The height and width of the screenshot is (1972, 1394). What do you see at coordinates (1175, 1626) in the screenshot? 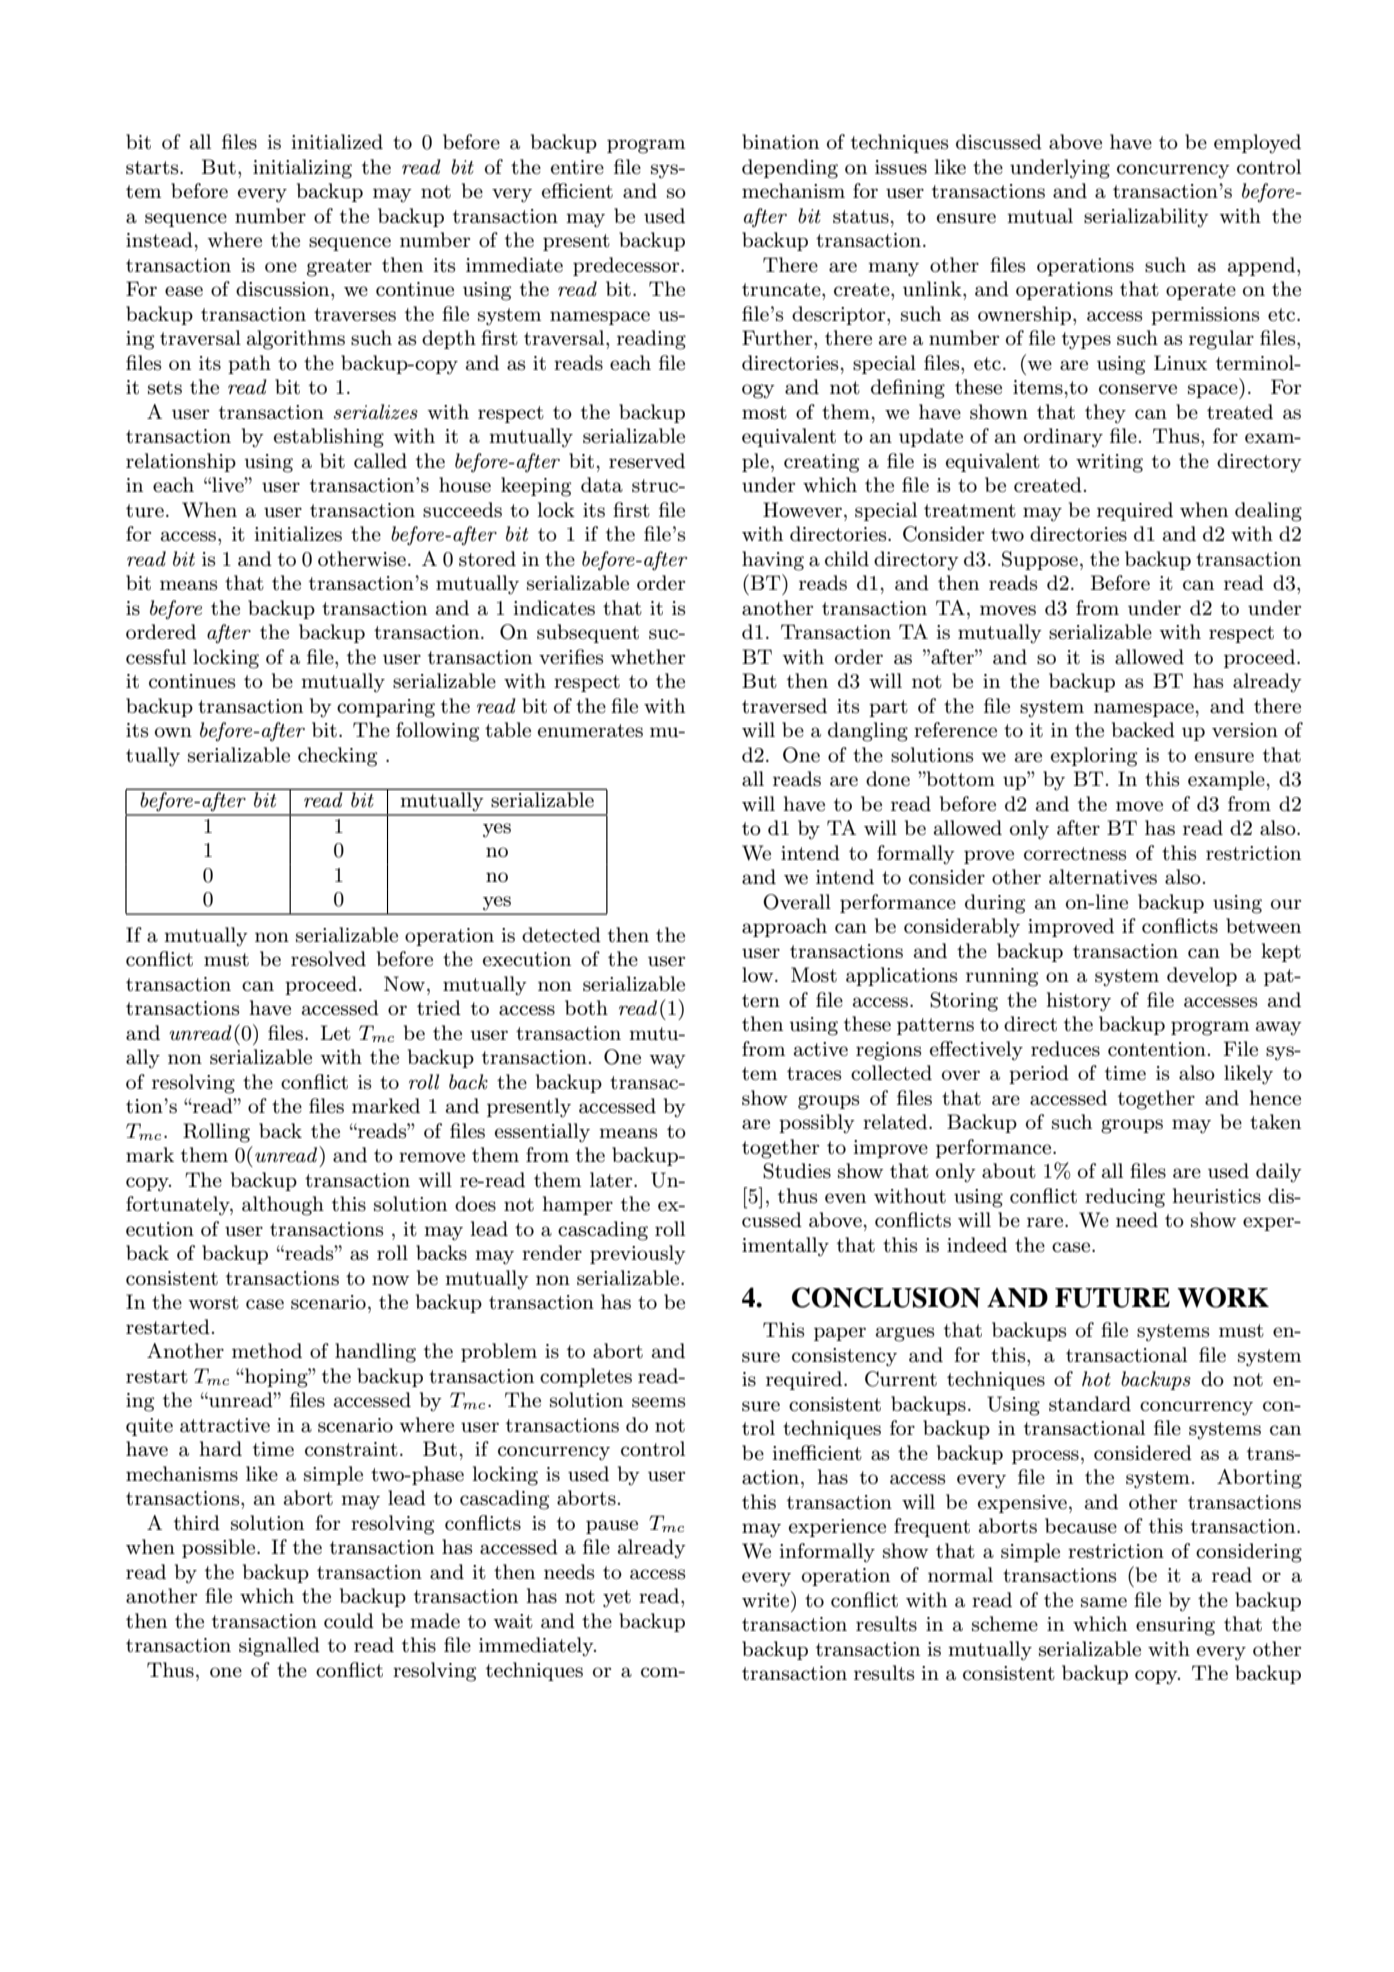
I see `ensuring` at bounding box center [1175, 1626].
